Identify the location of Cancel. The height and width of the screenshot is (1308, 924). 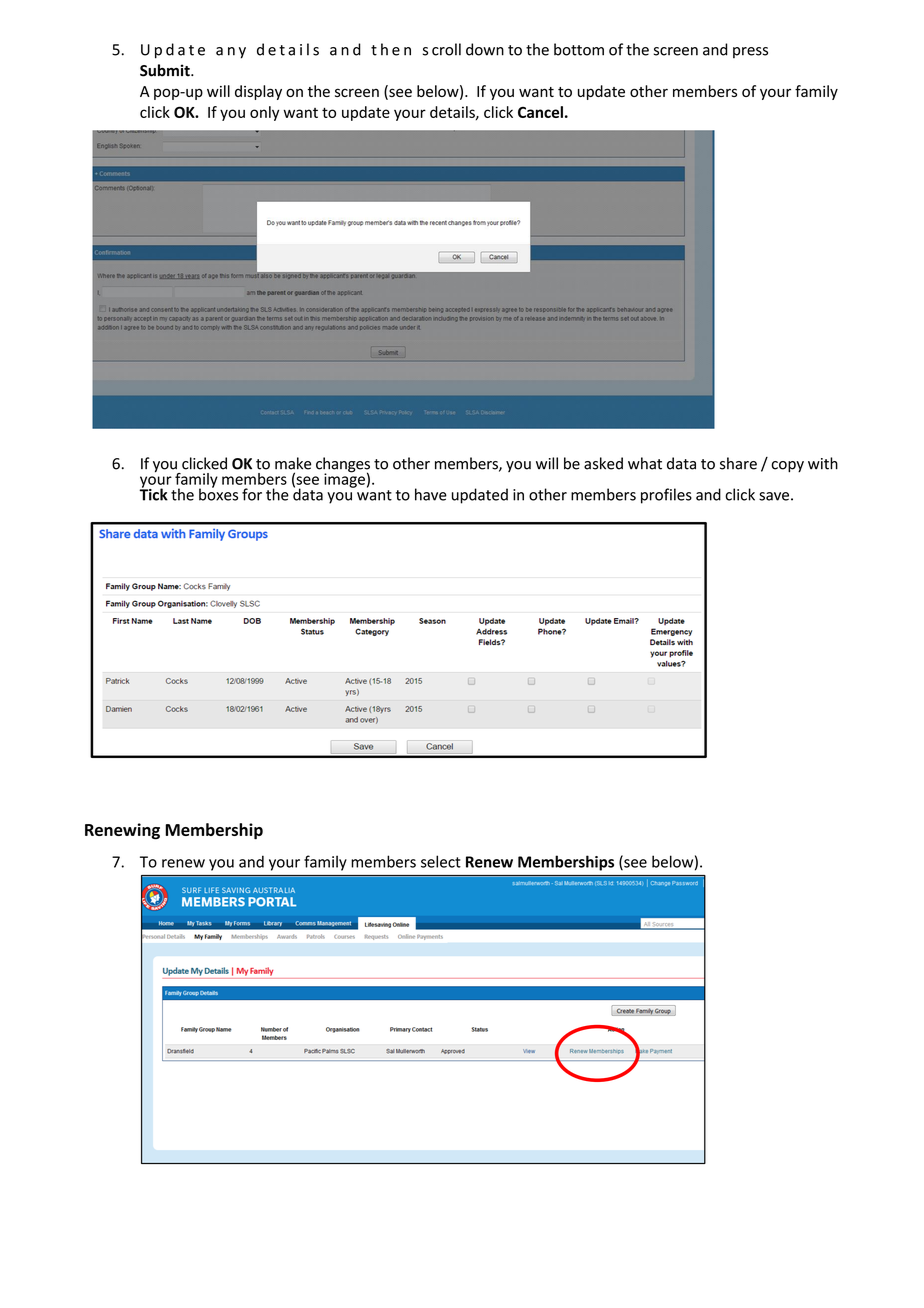
(540, 112).
